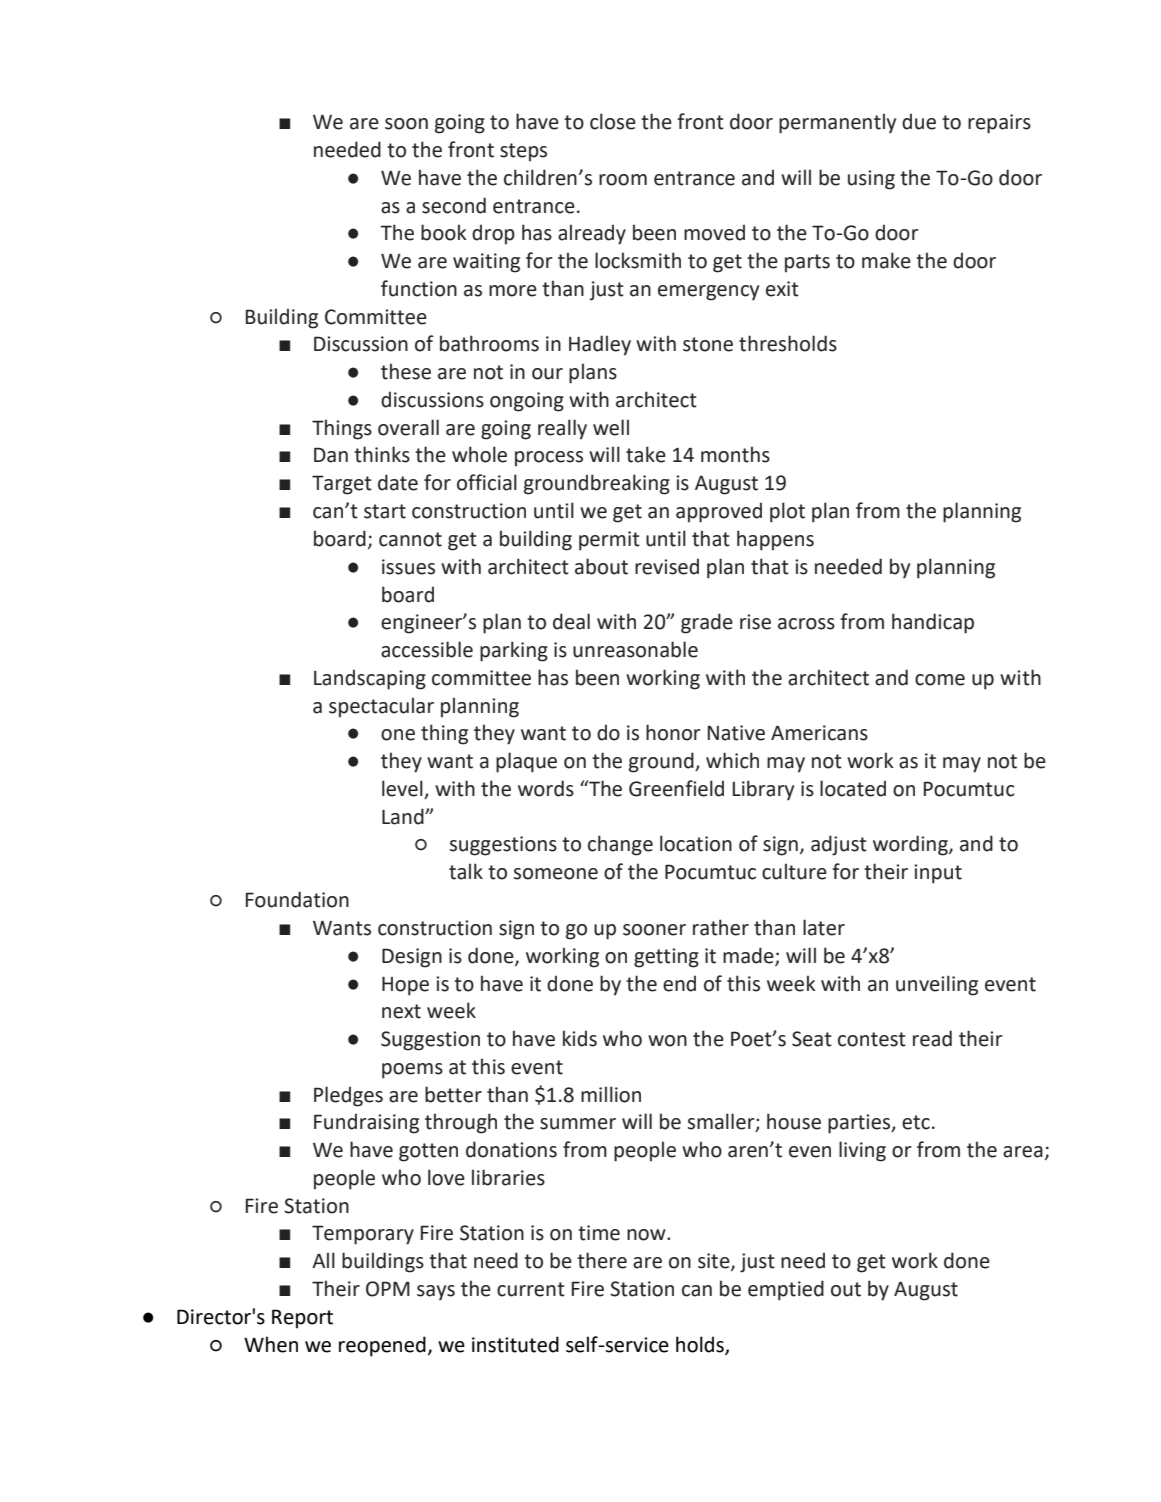  I want to click on input, so click(938, 874).
